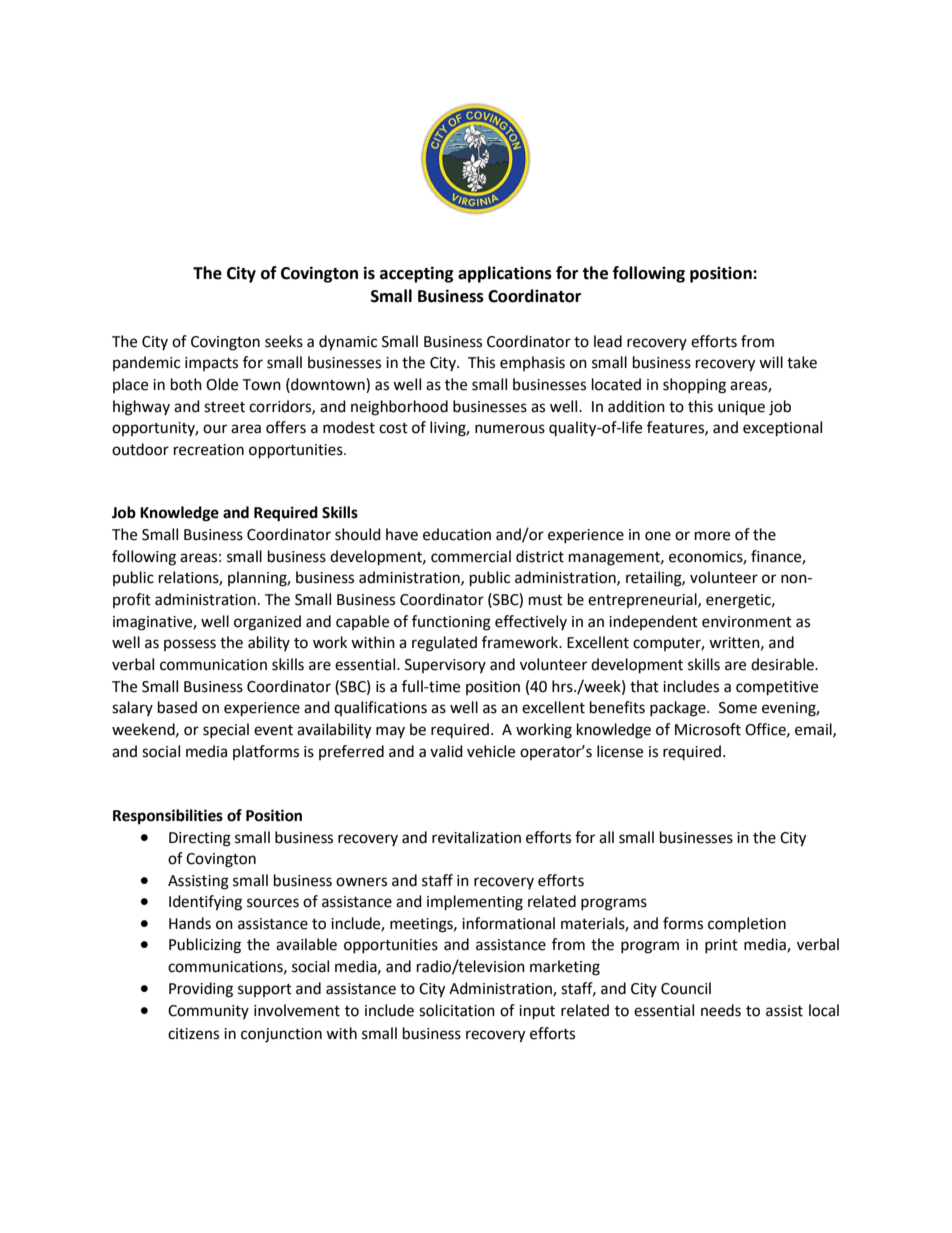  What do you see at coordinates (783, 664) in the page?
I see `desirable` at bounding box center [783, 664].
